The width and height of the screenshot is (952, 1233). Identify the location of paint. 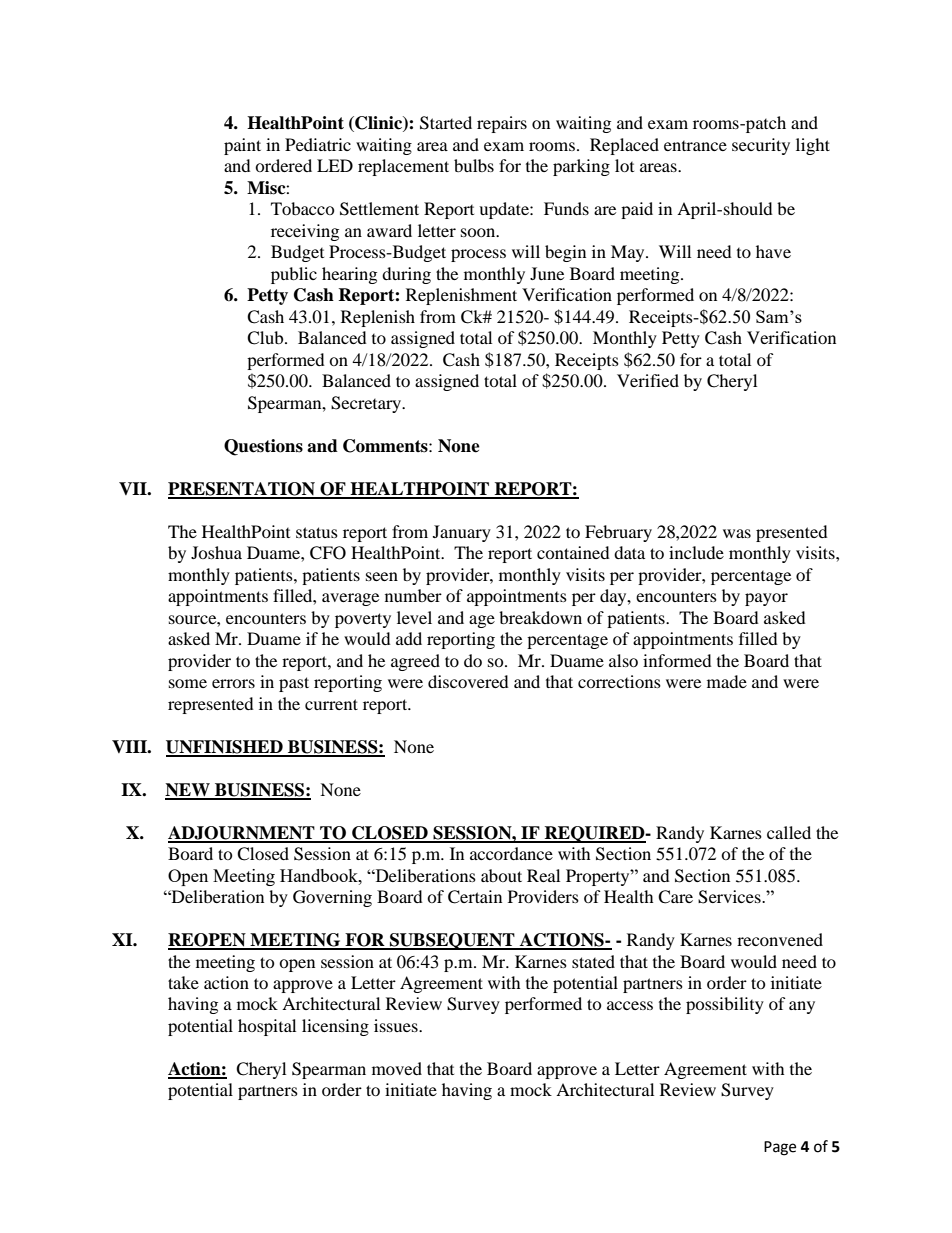
(242, 146).
